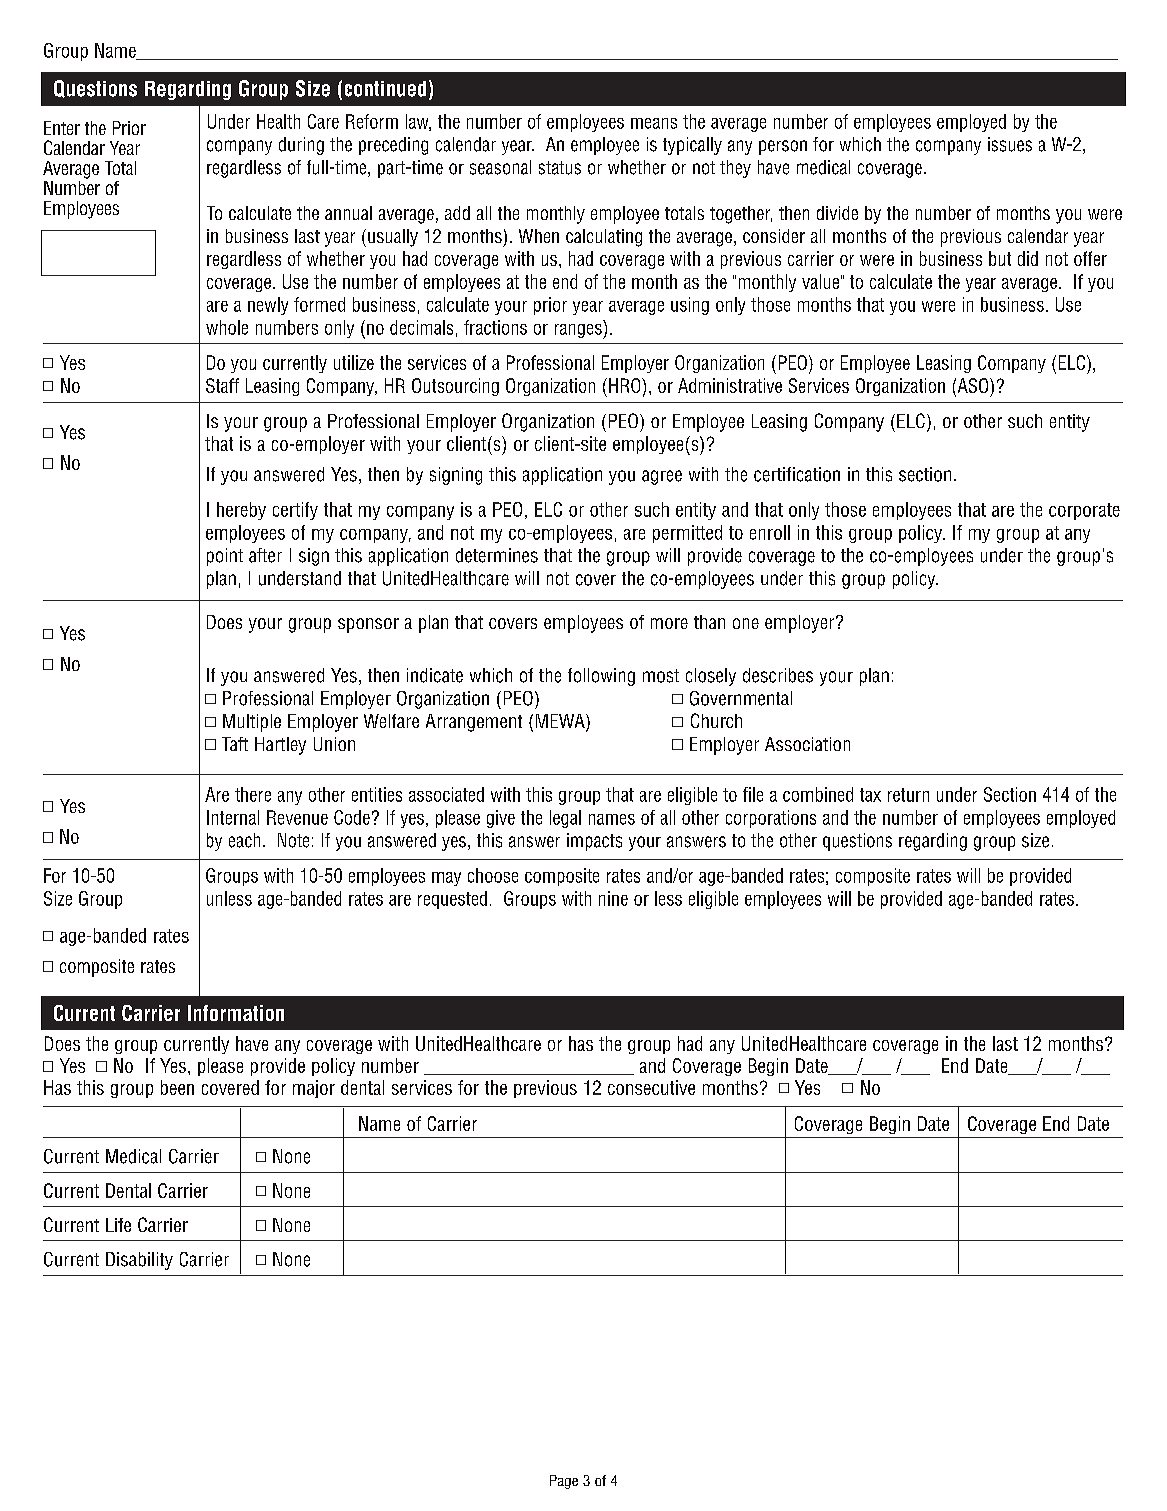 This screenshot has height=1511, width=1167. What do you see at coordinates (241, 511) in the screenshot?
I see `hereby` at bounding box center [241, 511].
